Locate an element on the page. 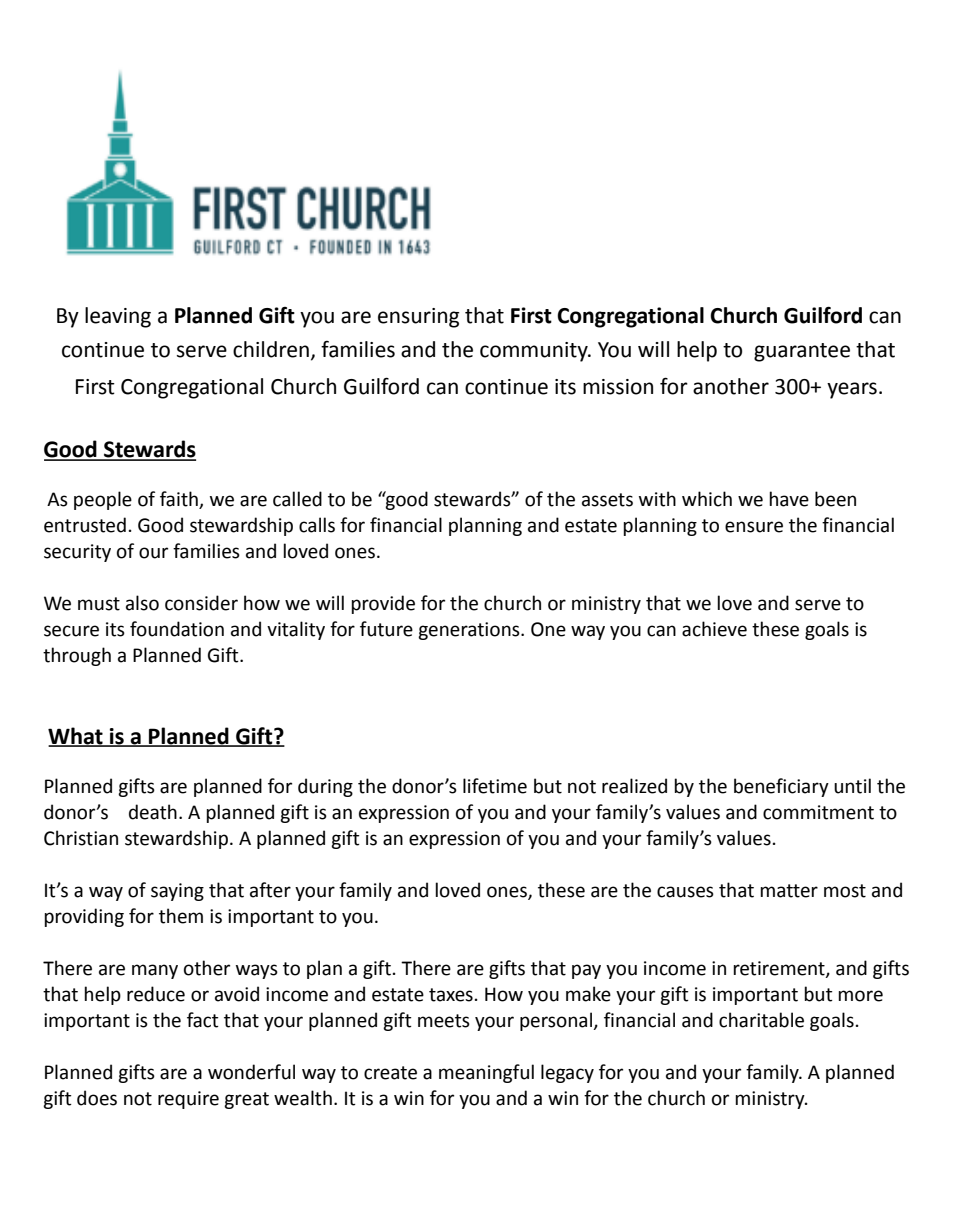 Image resolution: width=958 pixels, height=1232 pixels. require is located at coordinates (188, 1100).
